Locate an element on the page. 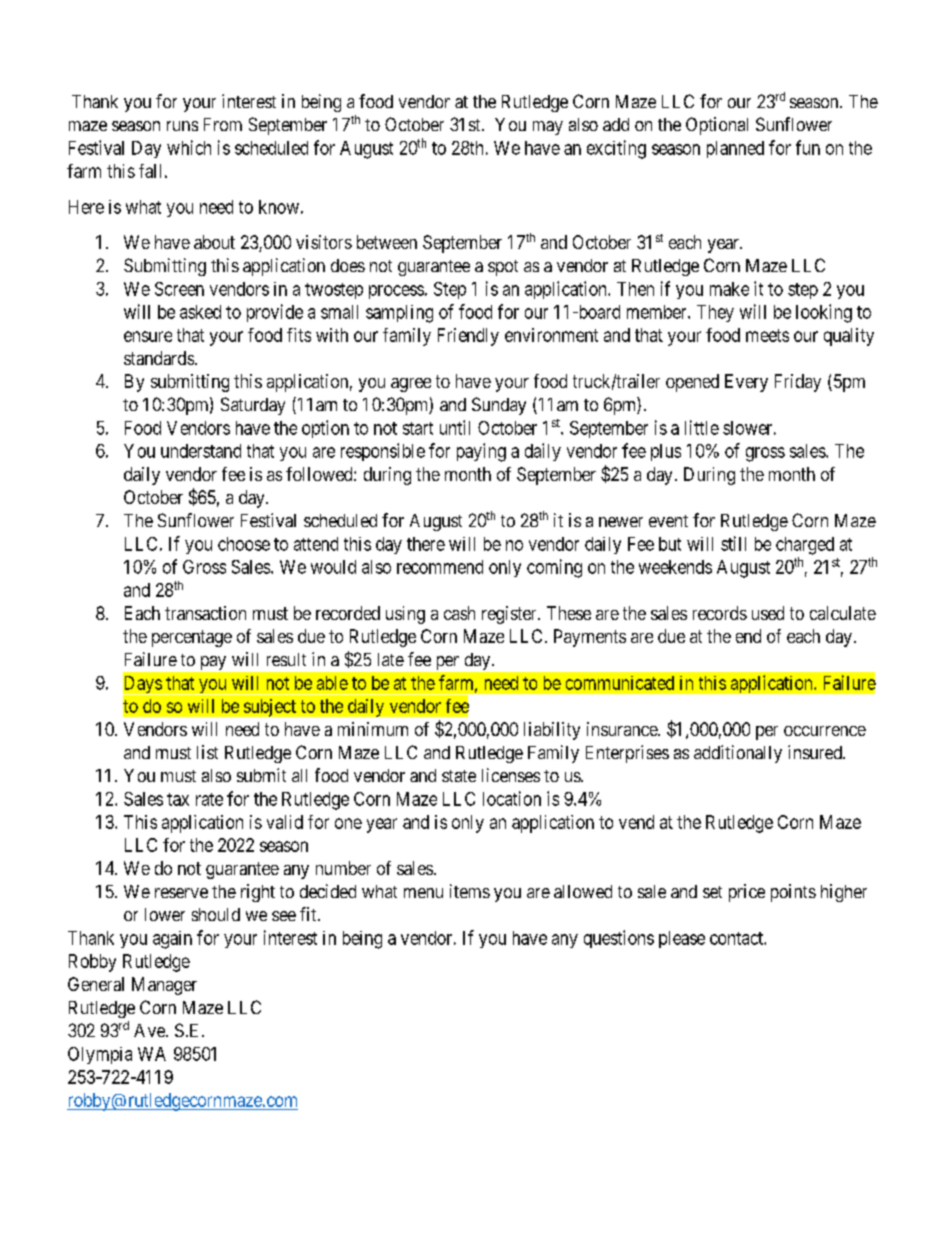  tax is located at coordinates (178, 799).
